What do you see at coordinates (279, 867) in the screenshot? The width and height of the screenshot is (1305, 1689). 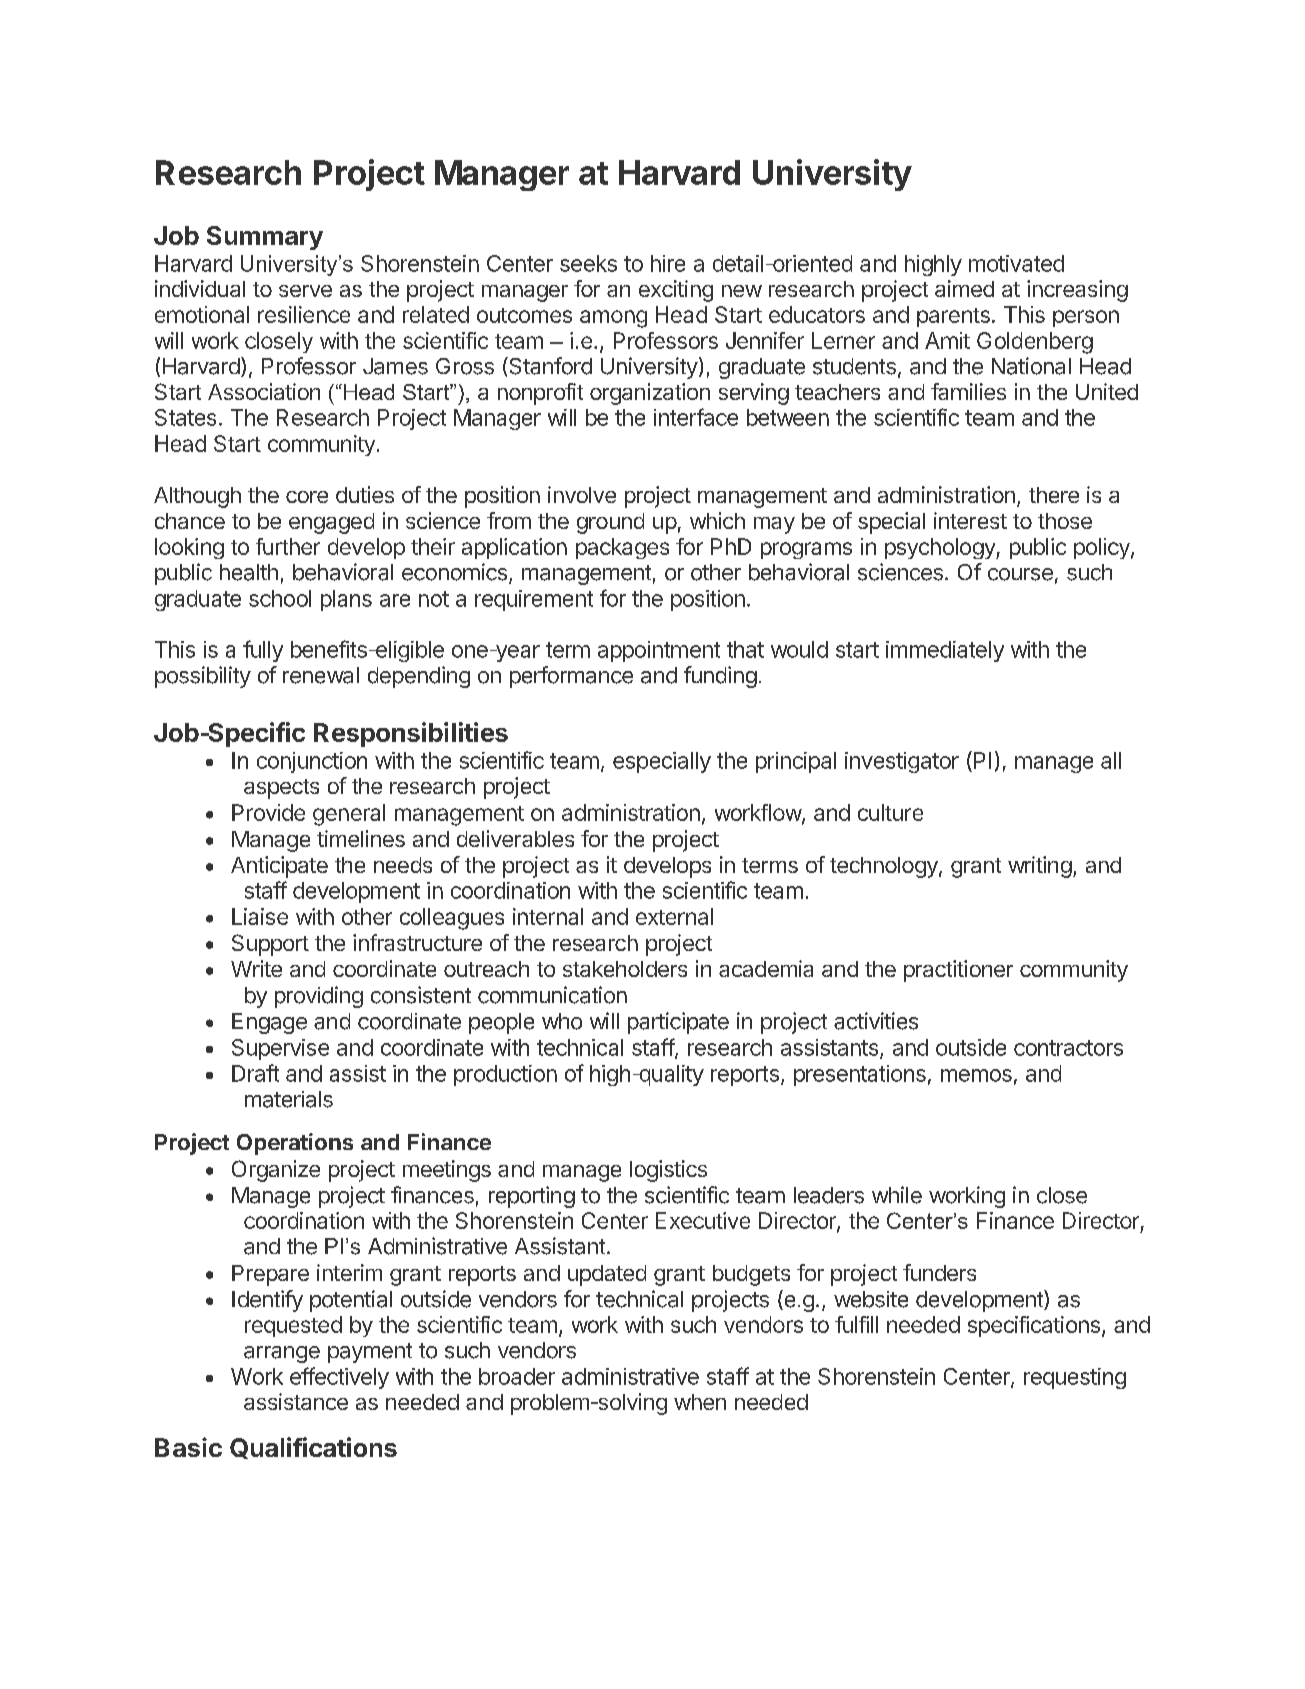 I see `Anticipate` at bounding box center [279, 867].
